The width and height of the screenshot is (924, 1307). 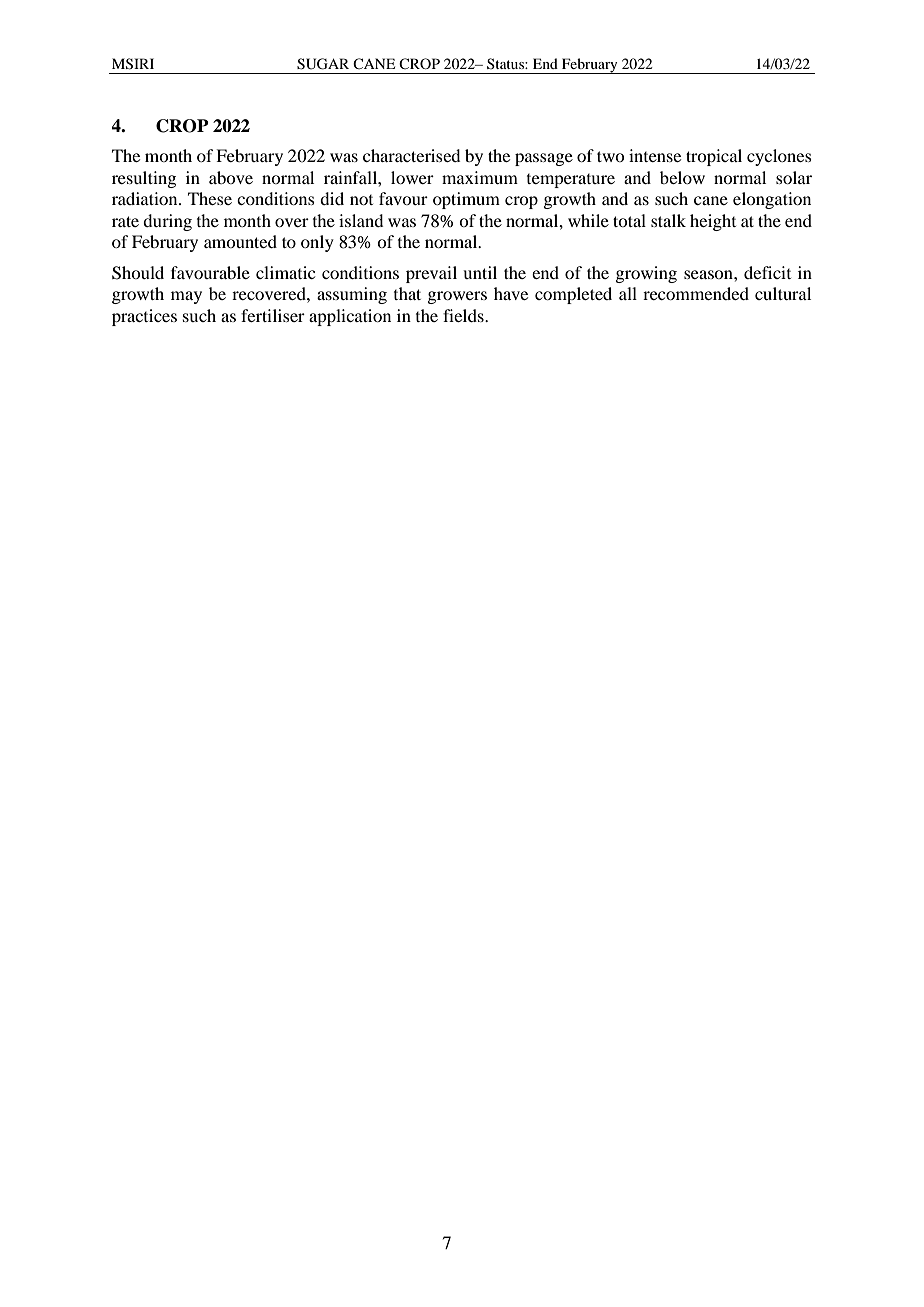 I want to click on passage, so click(x=544, y=159).
